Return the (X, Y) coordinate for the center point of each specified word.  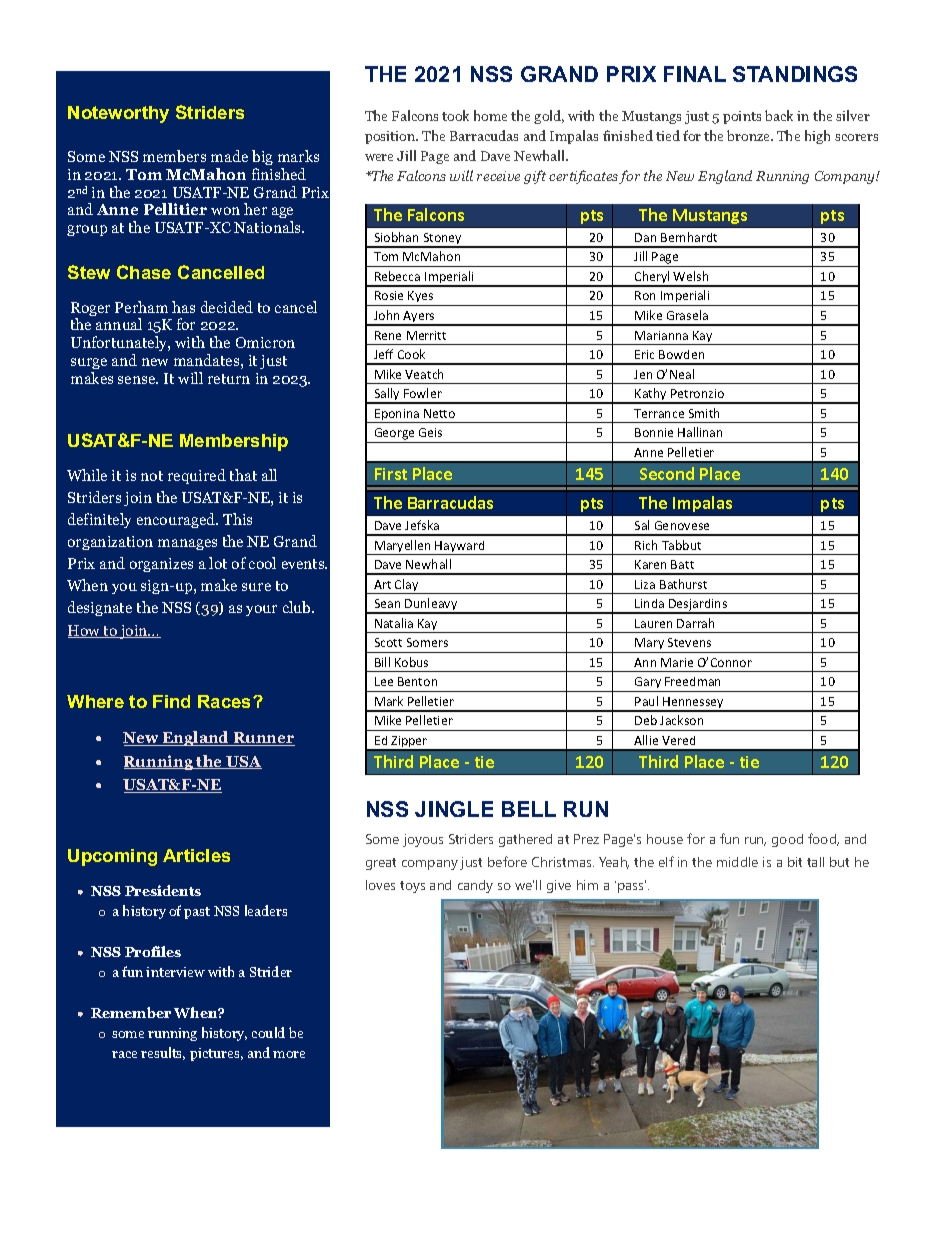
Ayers (419, 318)
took (455, 115)
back (779, 115)
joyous (423, 840)
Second (667, 473)
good (787, 840)
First (391, 474)
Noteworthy (118, 114)
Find (171, 701)
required (197, 476)
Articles (196, 855)
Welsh (690, 276)
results (163, 1053)
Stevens (689, 642)
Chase (144, 272)
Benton (417, 681)
